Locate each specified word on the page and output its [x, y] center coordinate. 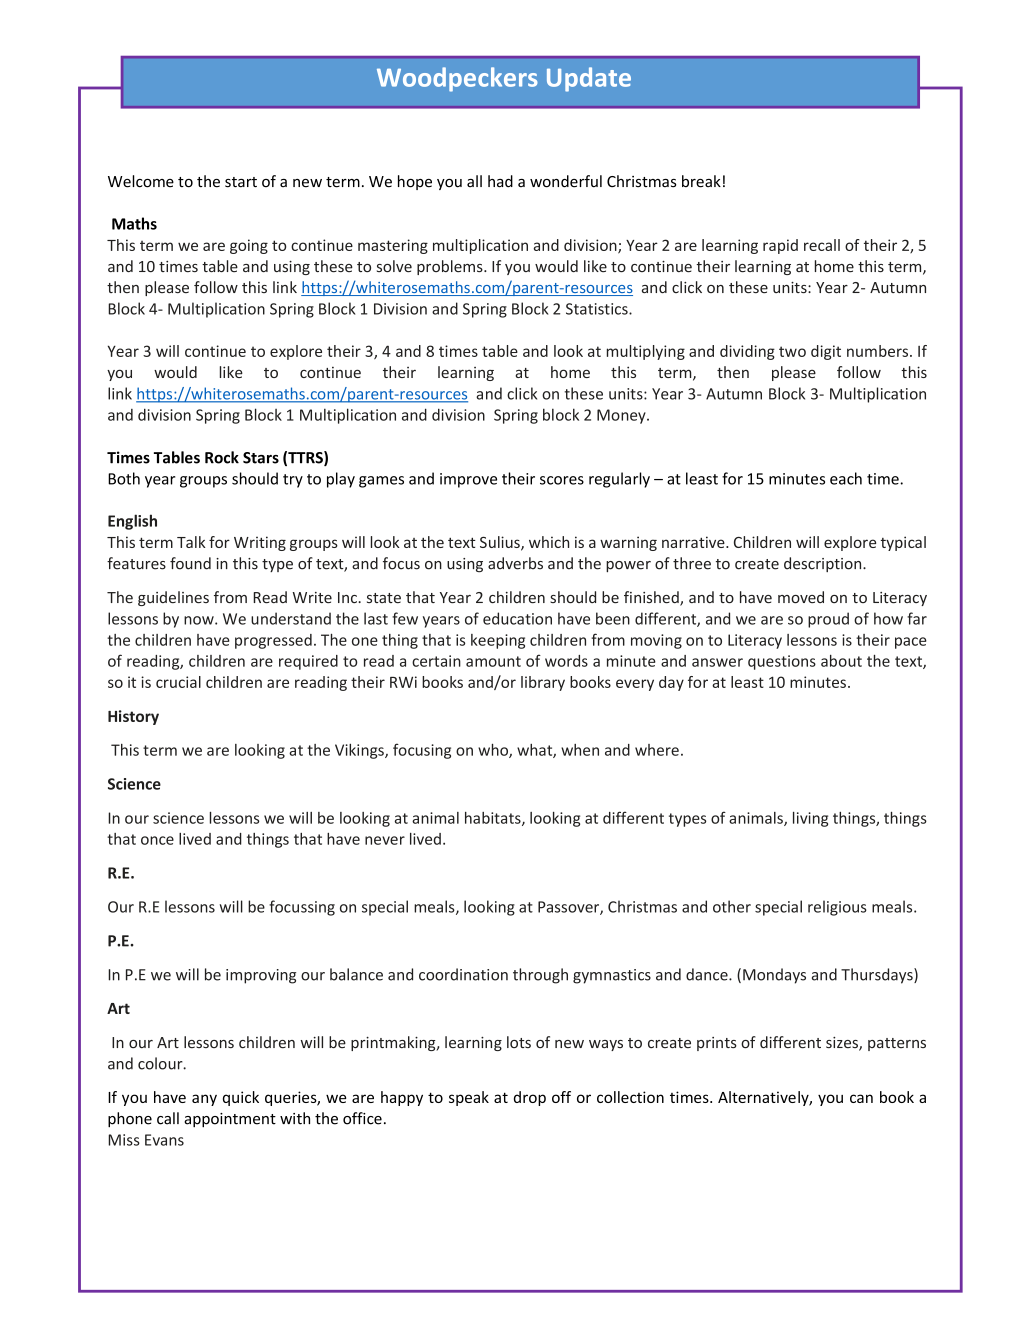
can [861, 1098]
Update [589, 79]
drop [530, 1098]
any [204, 1100]
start [241, 182]
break [701, 181]
